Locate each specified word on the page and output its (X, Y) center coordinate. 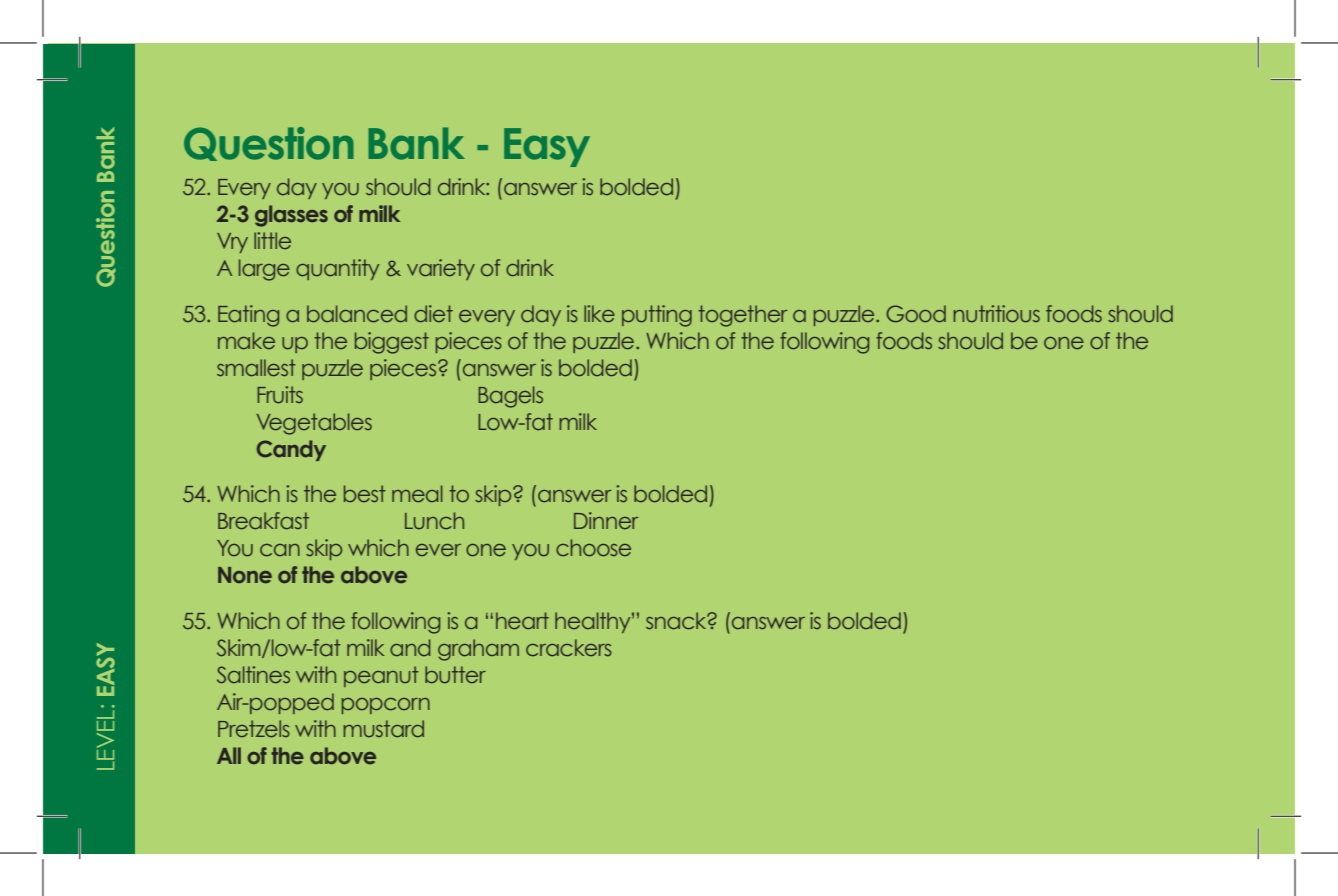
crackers (569, 648)
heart (522, 621)
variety (441, 269)
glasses (291, 216)
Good (916, 314)
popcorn (386, 706)
